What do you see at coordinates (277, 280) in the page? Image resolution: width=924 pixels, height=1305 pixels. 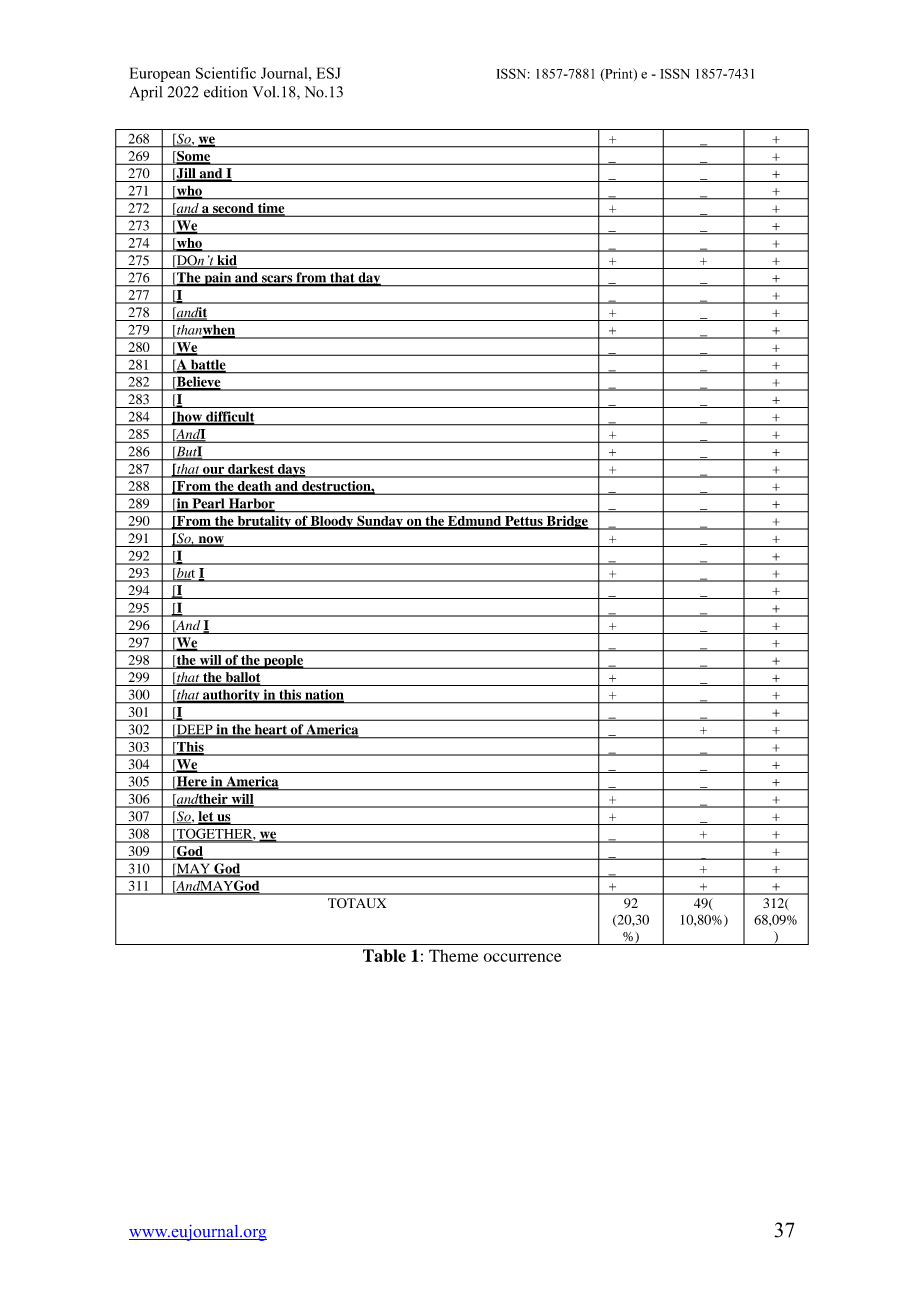 I see `scars` at bounding box center [277, 280].
